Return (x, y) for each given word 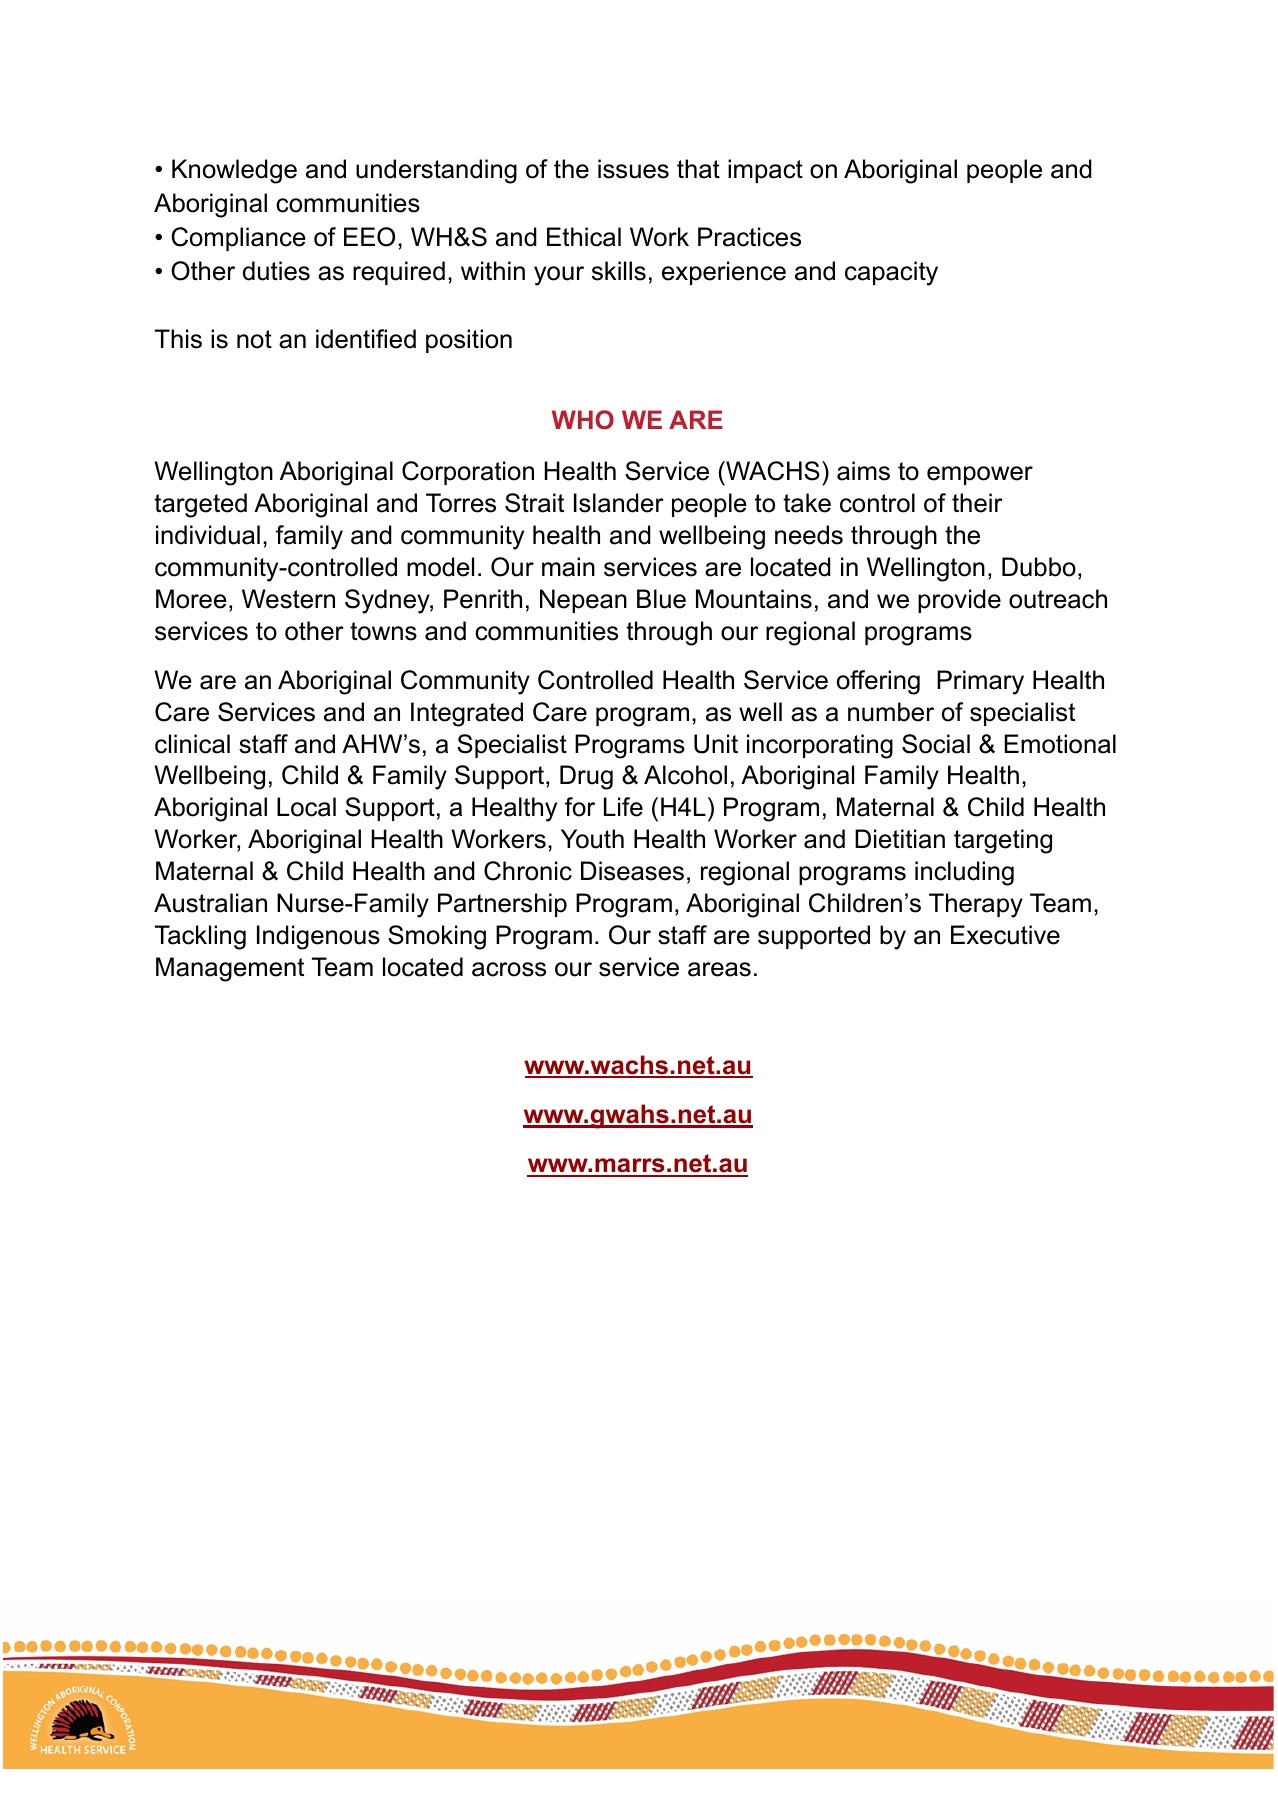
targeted (200, 505)
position (469, 341)
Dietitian (900, 839)
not (254, 339)
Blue (661, 599)
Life (623, 807)
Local (306, 807)
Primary (980, 682)
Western (288, 599)
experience (724, 273)
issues (633, 169)
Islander (619, 503)
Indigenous (318, 937)
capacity (891, 273)
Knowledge (234, 171)
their (977, 503)
